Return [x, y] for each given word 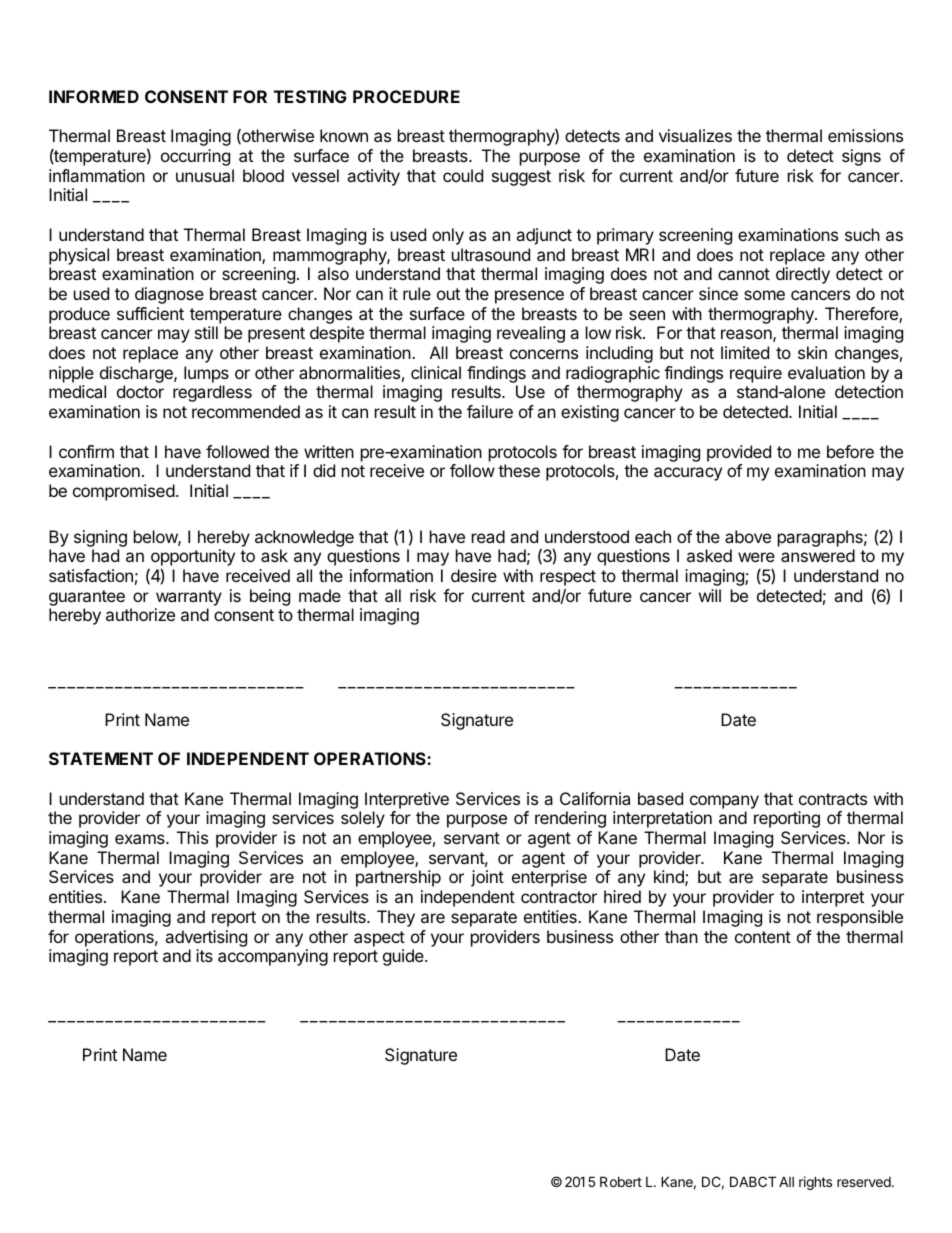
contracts [833, 799]
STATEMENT [101, 758]
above [748, 536]
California [595, 798]
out [448, 294]
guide [404, 957]
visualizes [695, 135]
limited [745, 352]
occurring [195, 157]
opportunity [193, 559]
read [488, 536]
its [204, 955]
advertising [206, 938]
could [463, 175]
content [763, 937]
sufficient [150, 313]
